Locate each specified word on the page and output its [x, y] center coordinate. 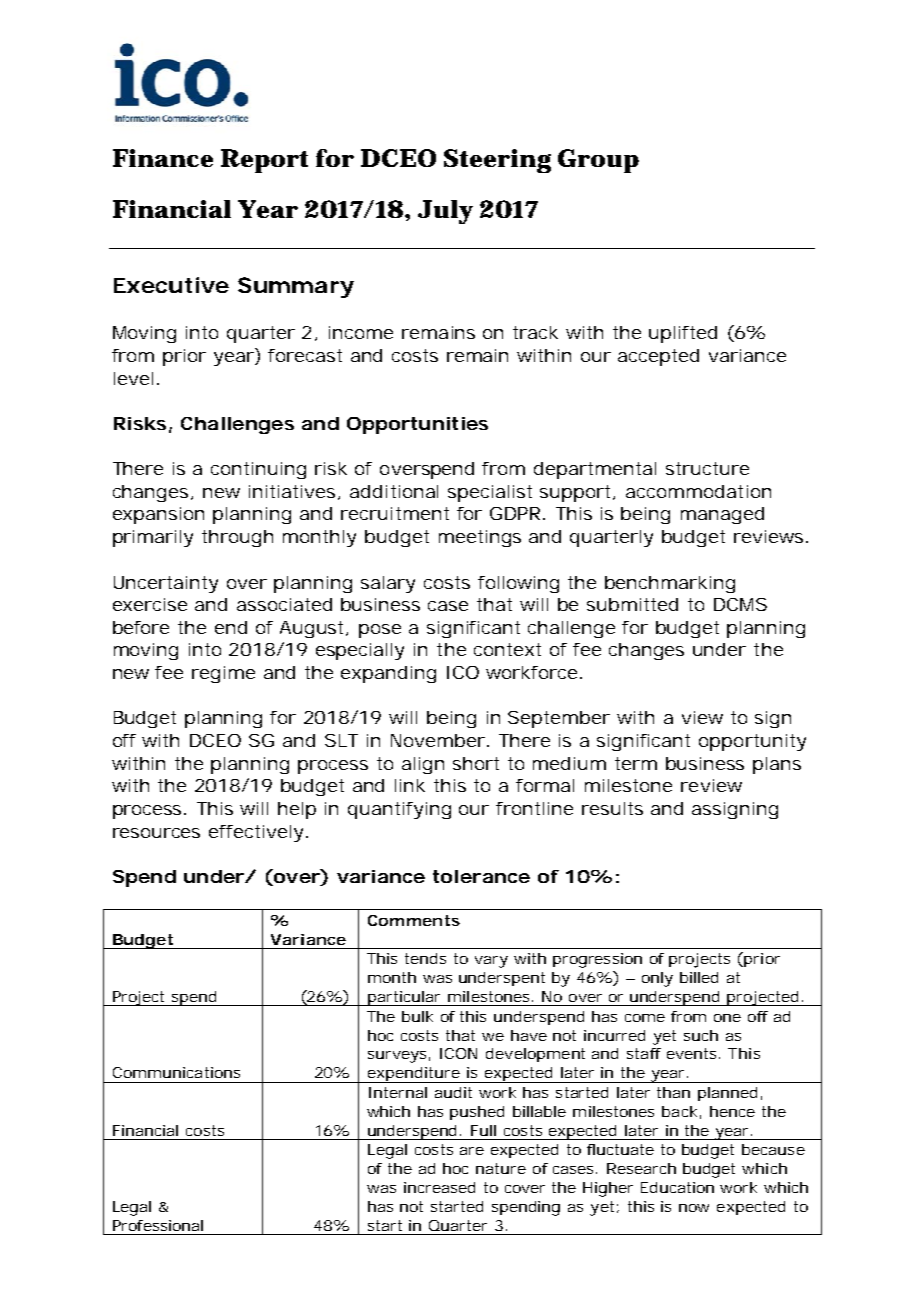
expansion [158, 515]
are [472, 1151]
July [445, 212]
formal [545, 785]
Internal [398, 1092]
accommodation [698, 491]
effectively [258, 833]
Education [677, 1187]
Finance [163, 158]
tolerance [481, 876]
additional [394, 491]
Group [598, 161]
